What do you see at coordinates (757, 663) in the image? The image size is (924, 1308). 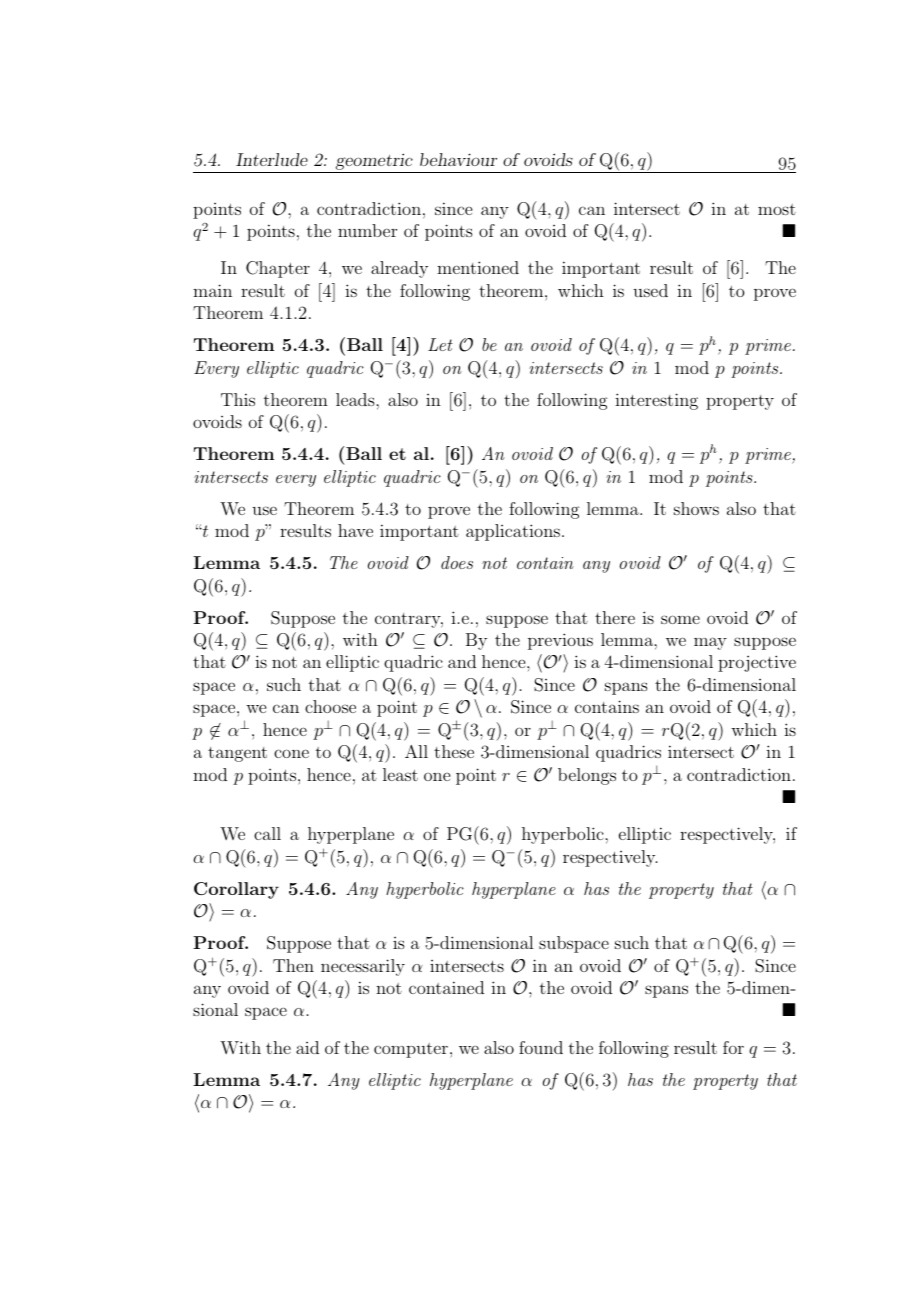 I see `projective` at bounding box center [757, 663].
